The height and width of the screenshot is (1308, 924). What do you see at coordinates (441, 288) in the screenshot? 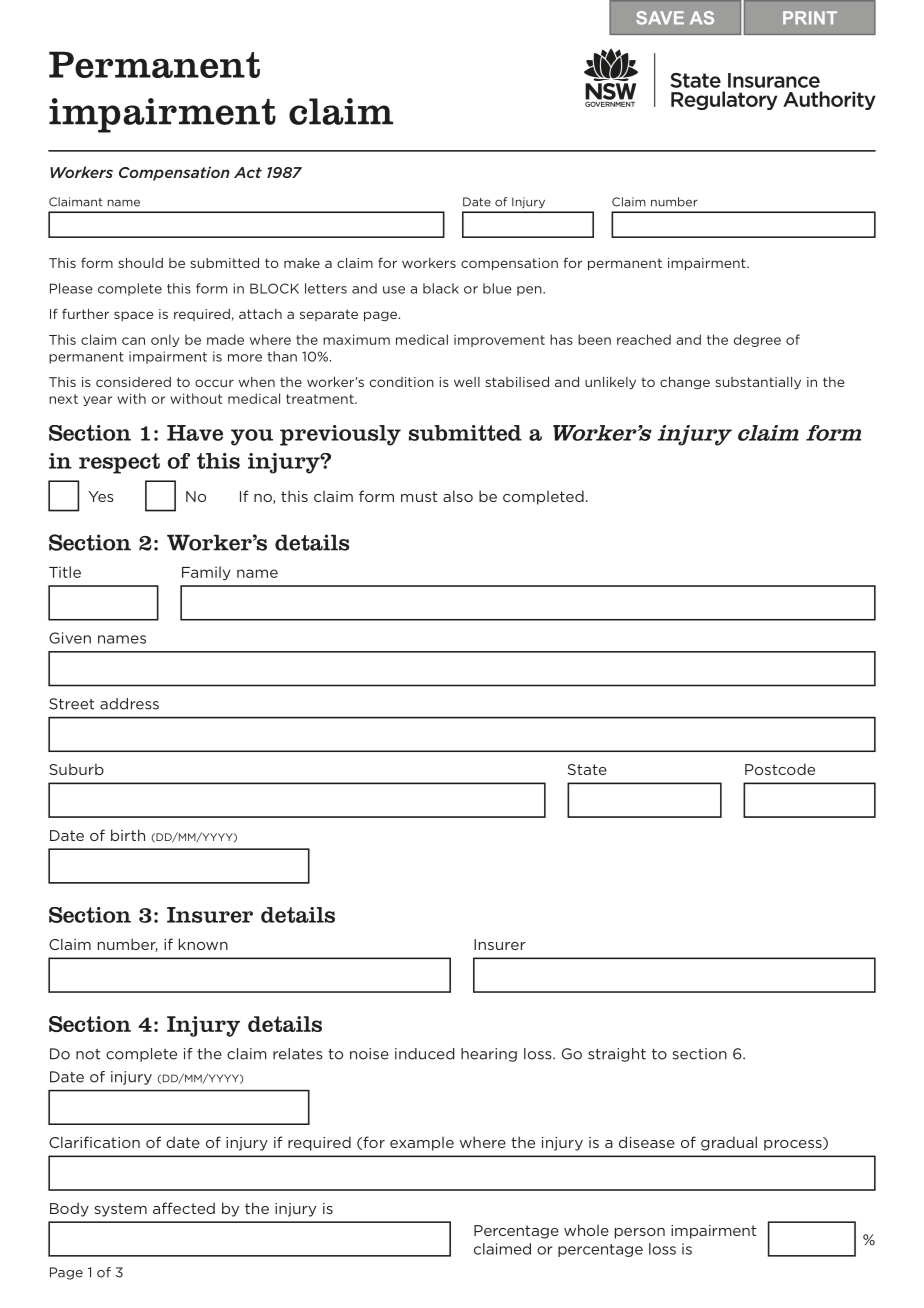
I see `black` at bounding box center [441, 288].
